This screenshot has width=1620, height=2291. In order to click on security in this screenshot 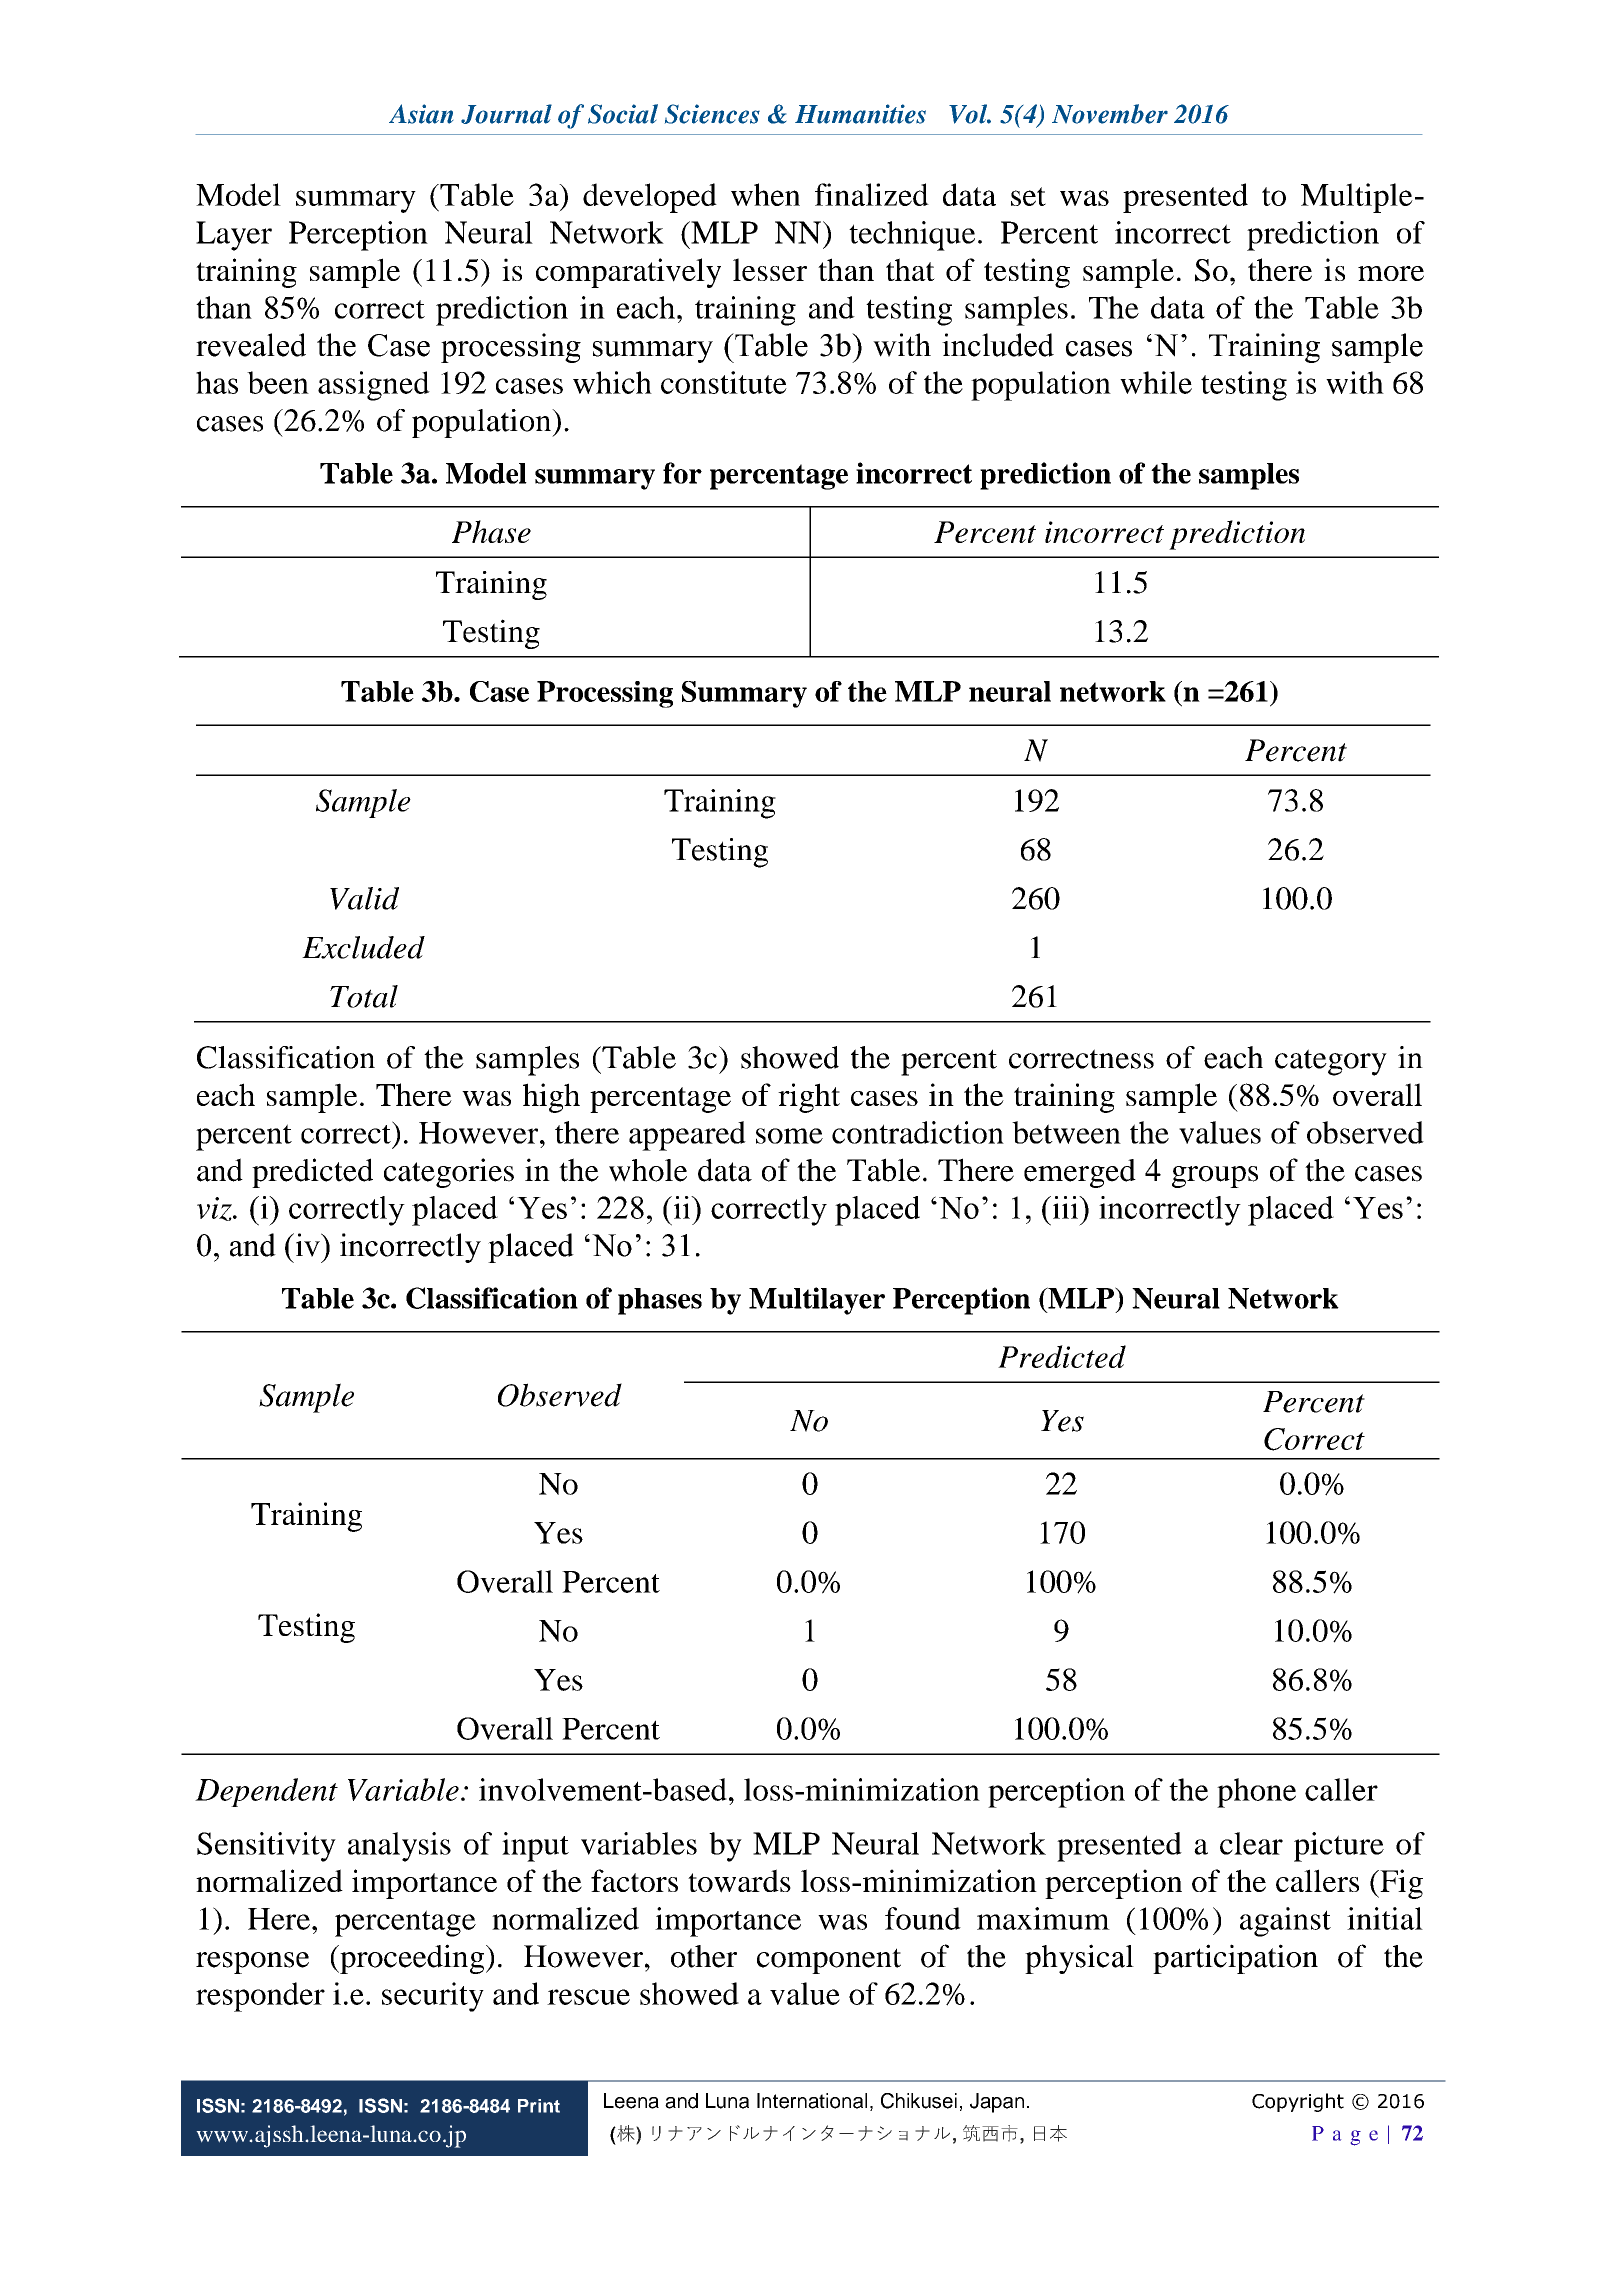, I will do `click(433, 1997)`.
